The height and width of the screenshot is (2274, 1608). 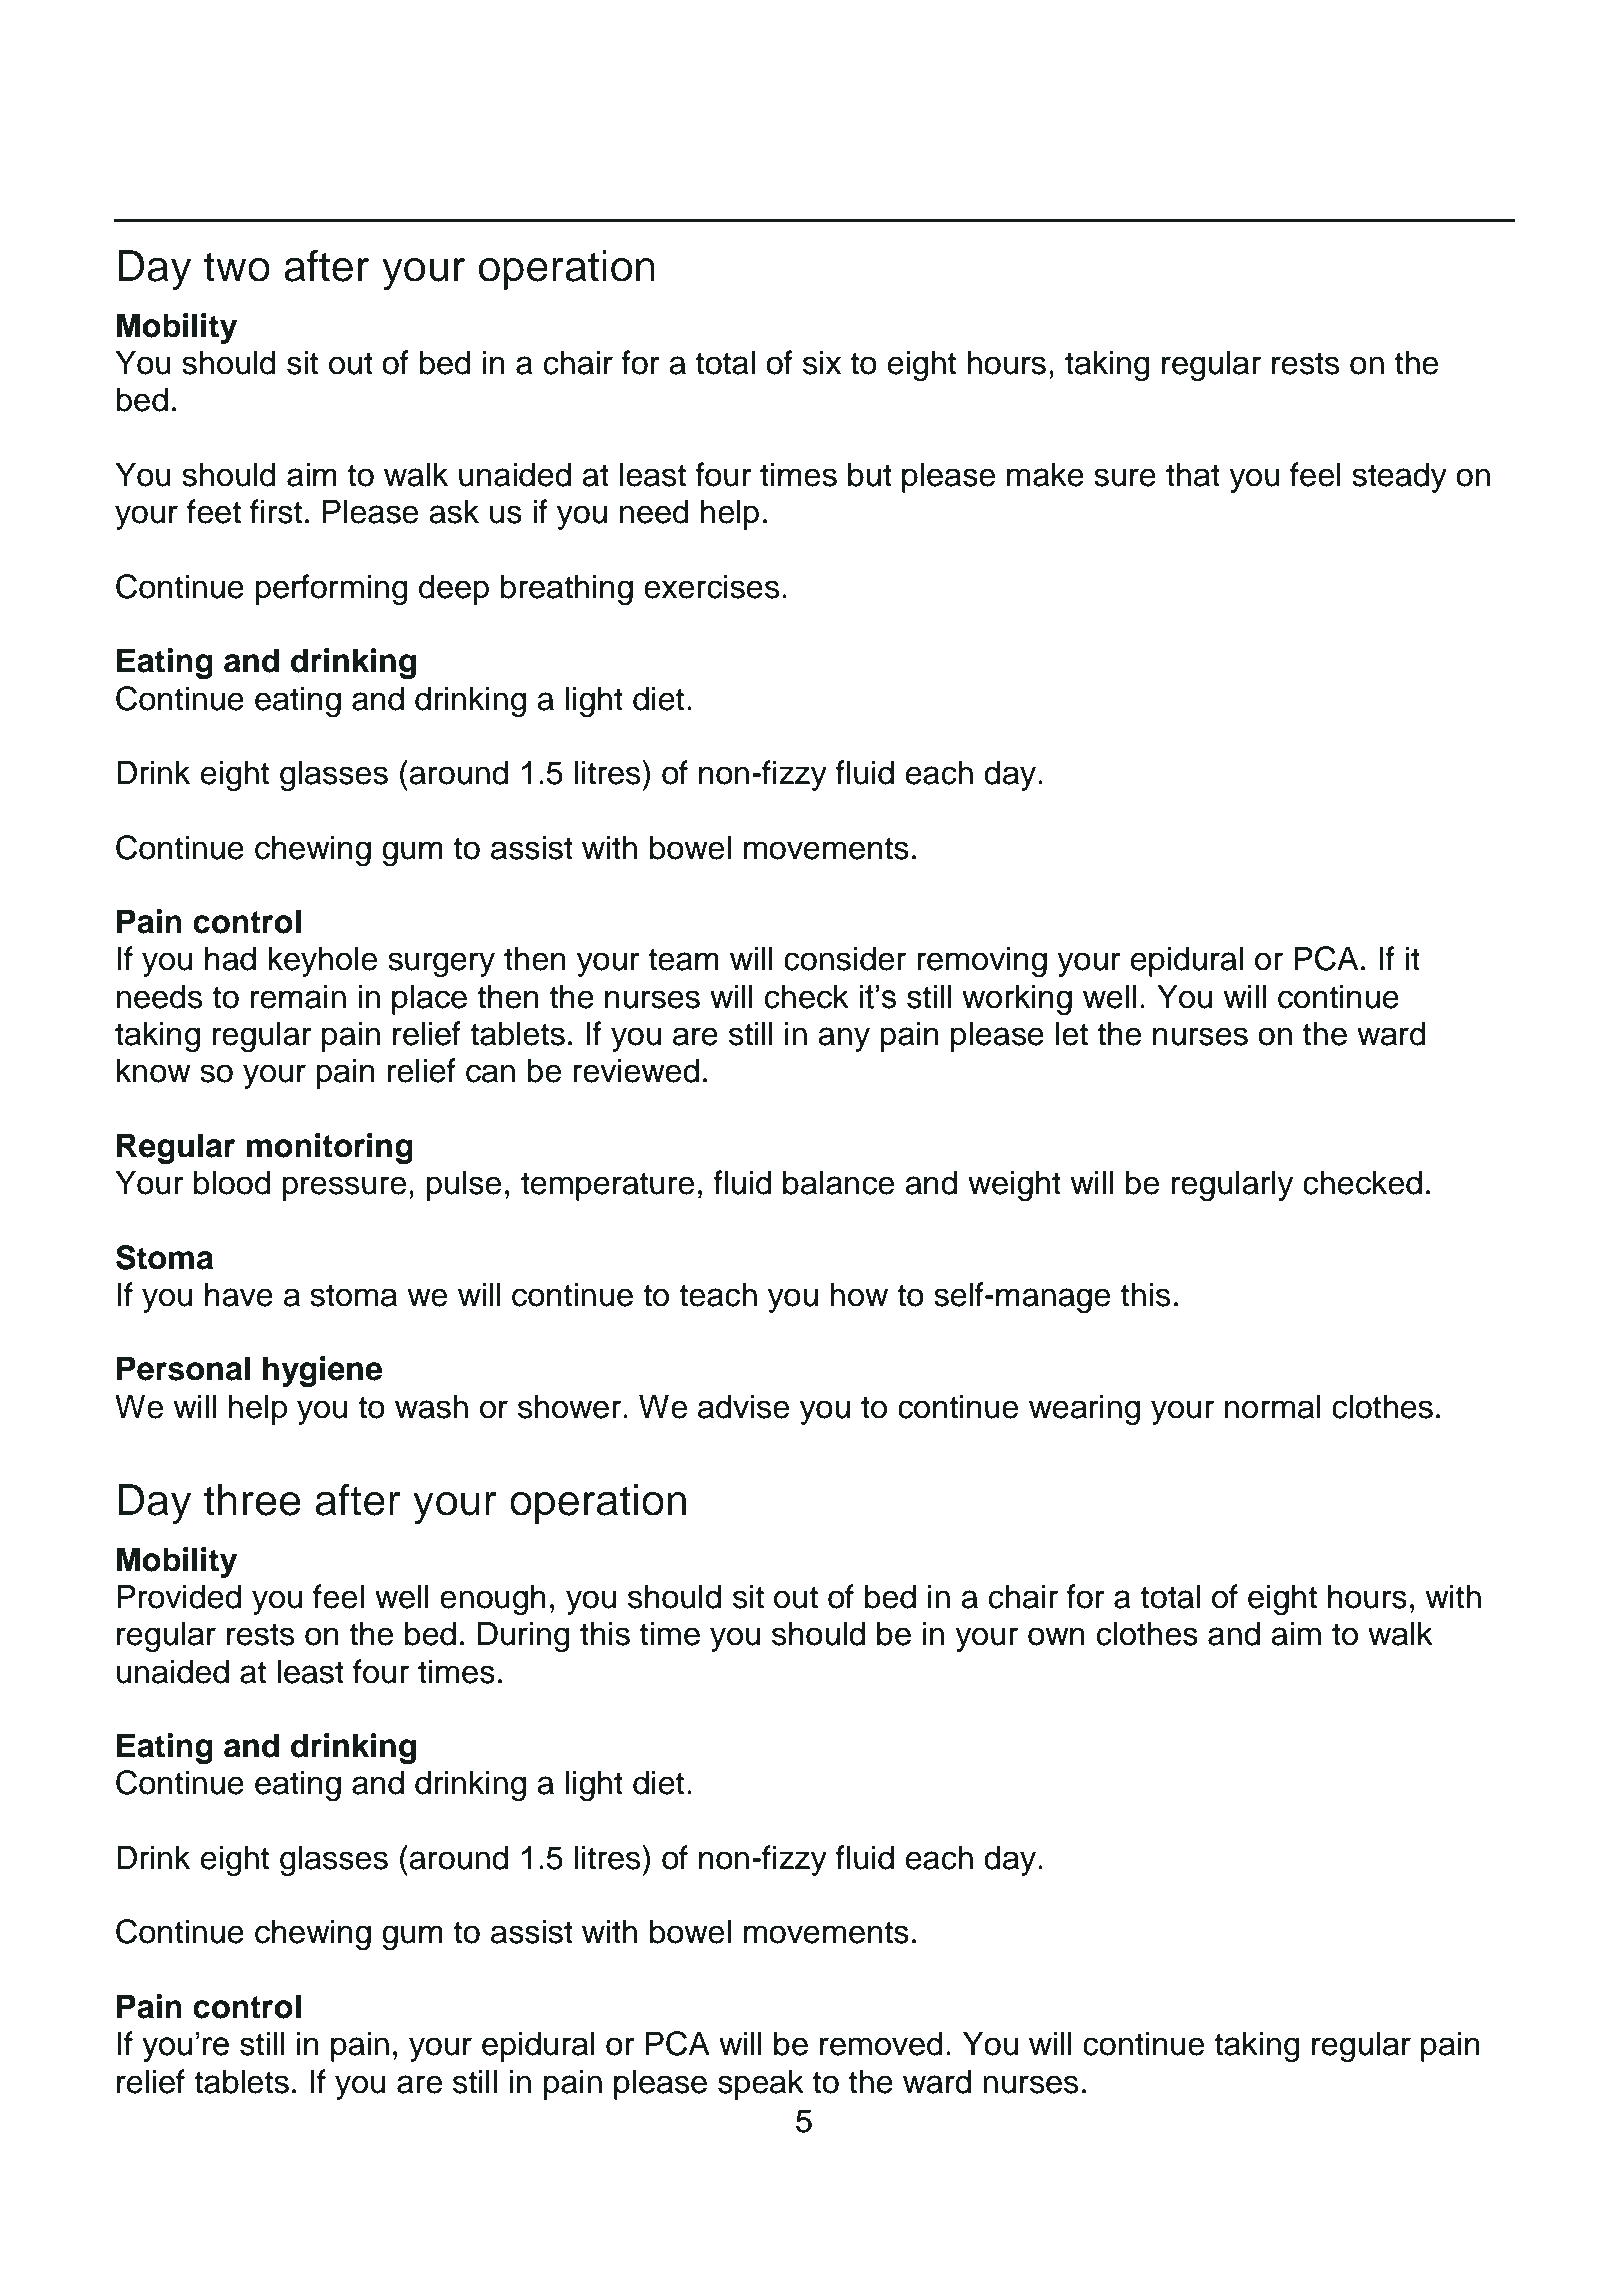 I want to click on During, so click(x=524, y=1636).
